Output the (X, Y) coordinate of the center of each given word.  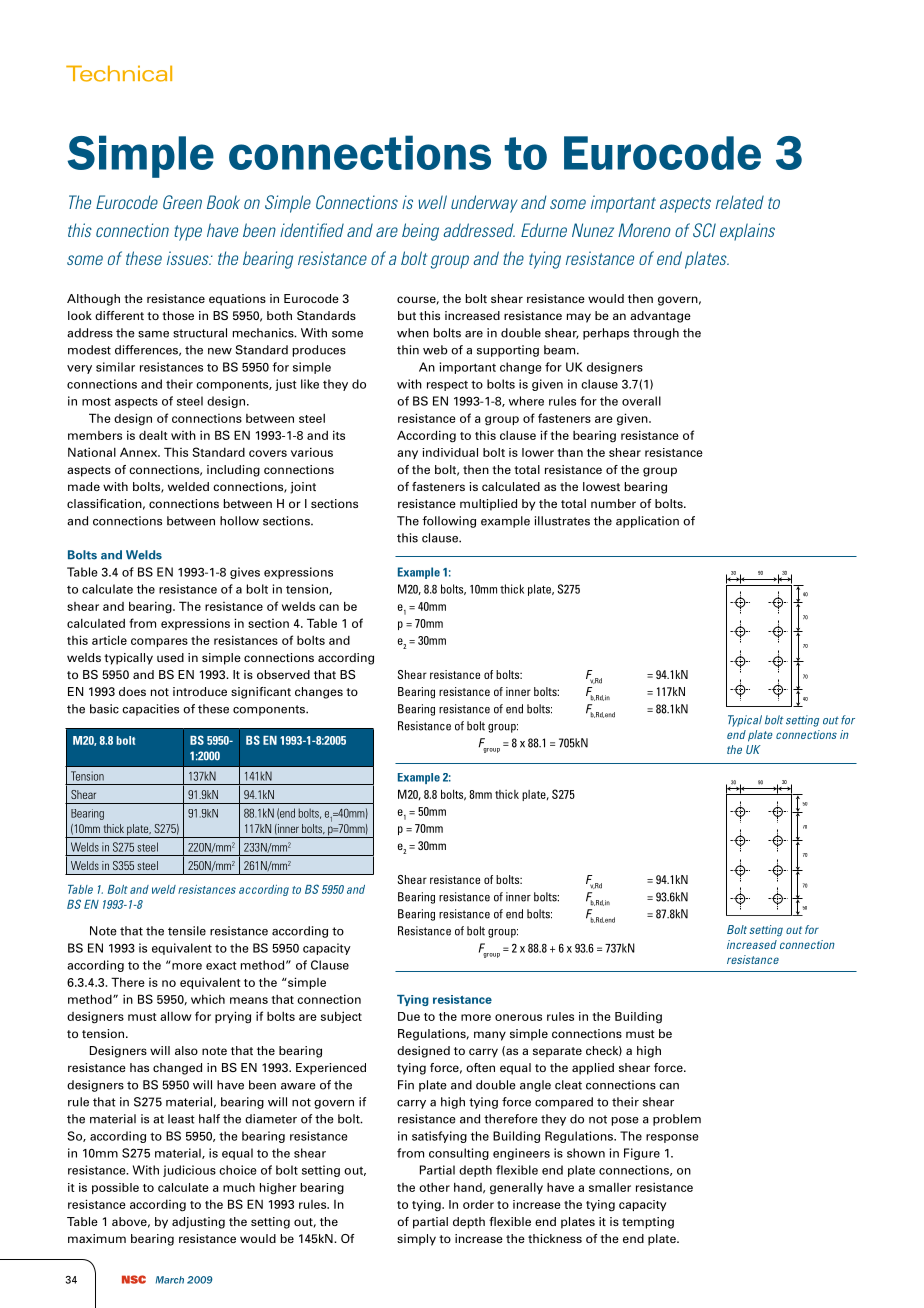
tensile (187, 931)
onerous (518, 1017)
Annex (140, 452)
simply (416, 1240)
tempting (648, 1223)
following (449, 522)
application (647, 522)
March (170, 1280)
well (432, 202)
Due (409, 1016)
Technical (119, 73)
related (740, 202)
